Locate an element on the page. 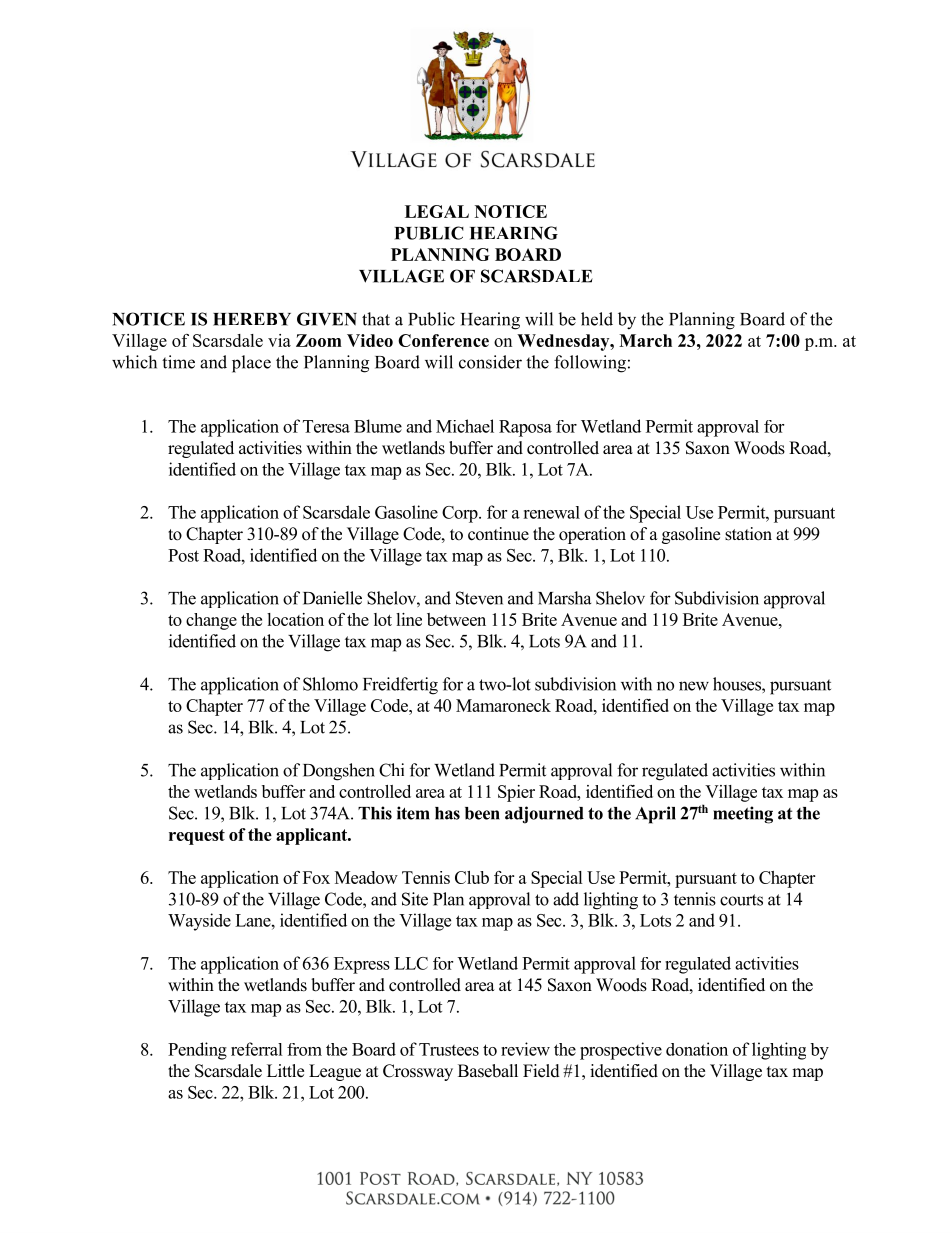 The image size is (952, 1233). Post is located at coordinates (183, 555).
